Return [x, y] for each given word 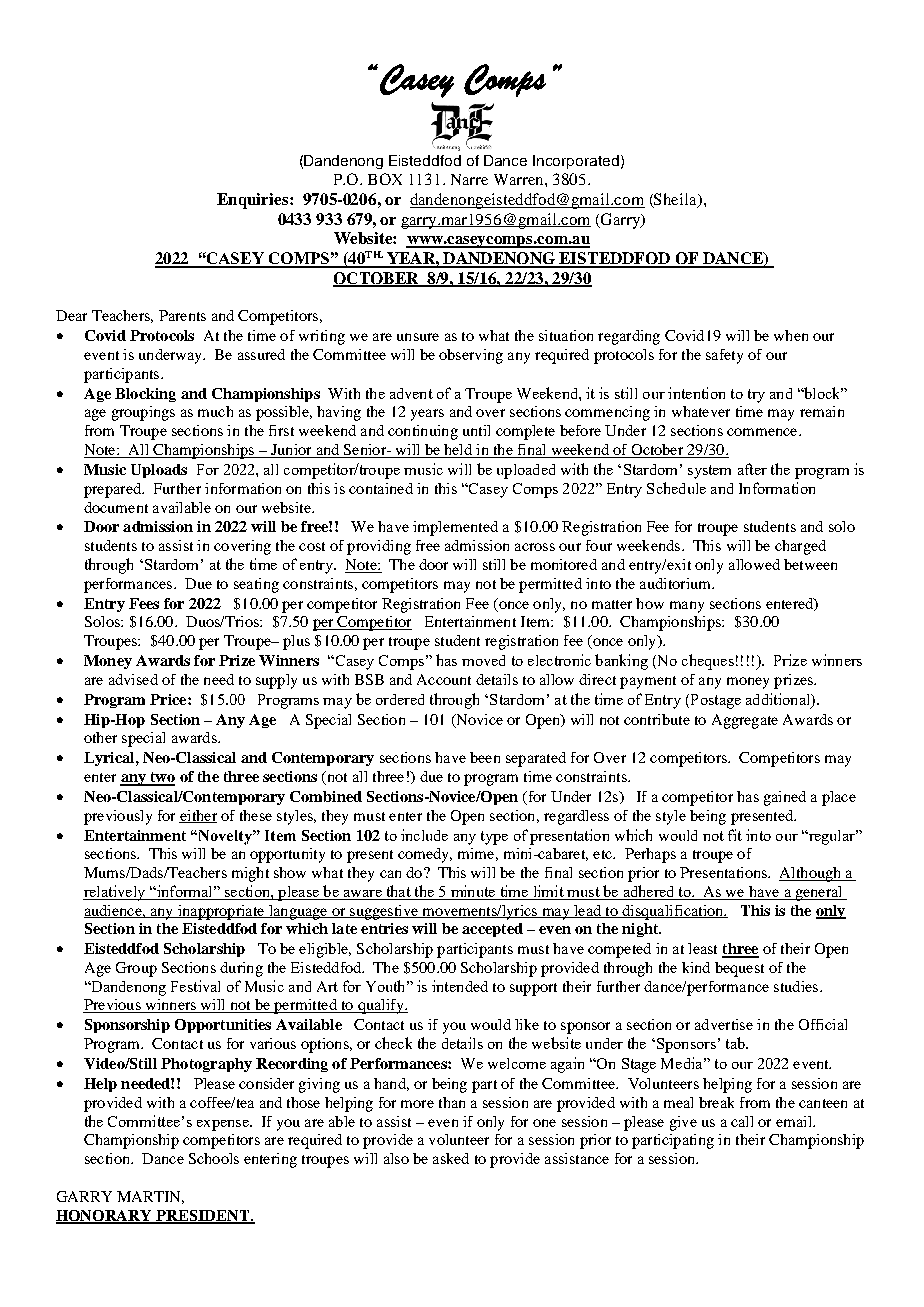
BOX [385, 179]
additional [779, 700]
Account [444, 679]
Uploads [159, 471]
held [458, 451]
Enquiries [254, 201]
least [702, 948]
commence [763, 432]
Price [169, 699]
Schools [214, 1158]
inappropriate [221, 912]
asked [451, 1158]
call [742, 1121]
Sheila [676, 200]
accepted [492, 930]
